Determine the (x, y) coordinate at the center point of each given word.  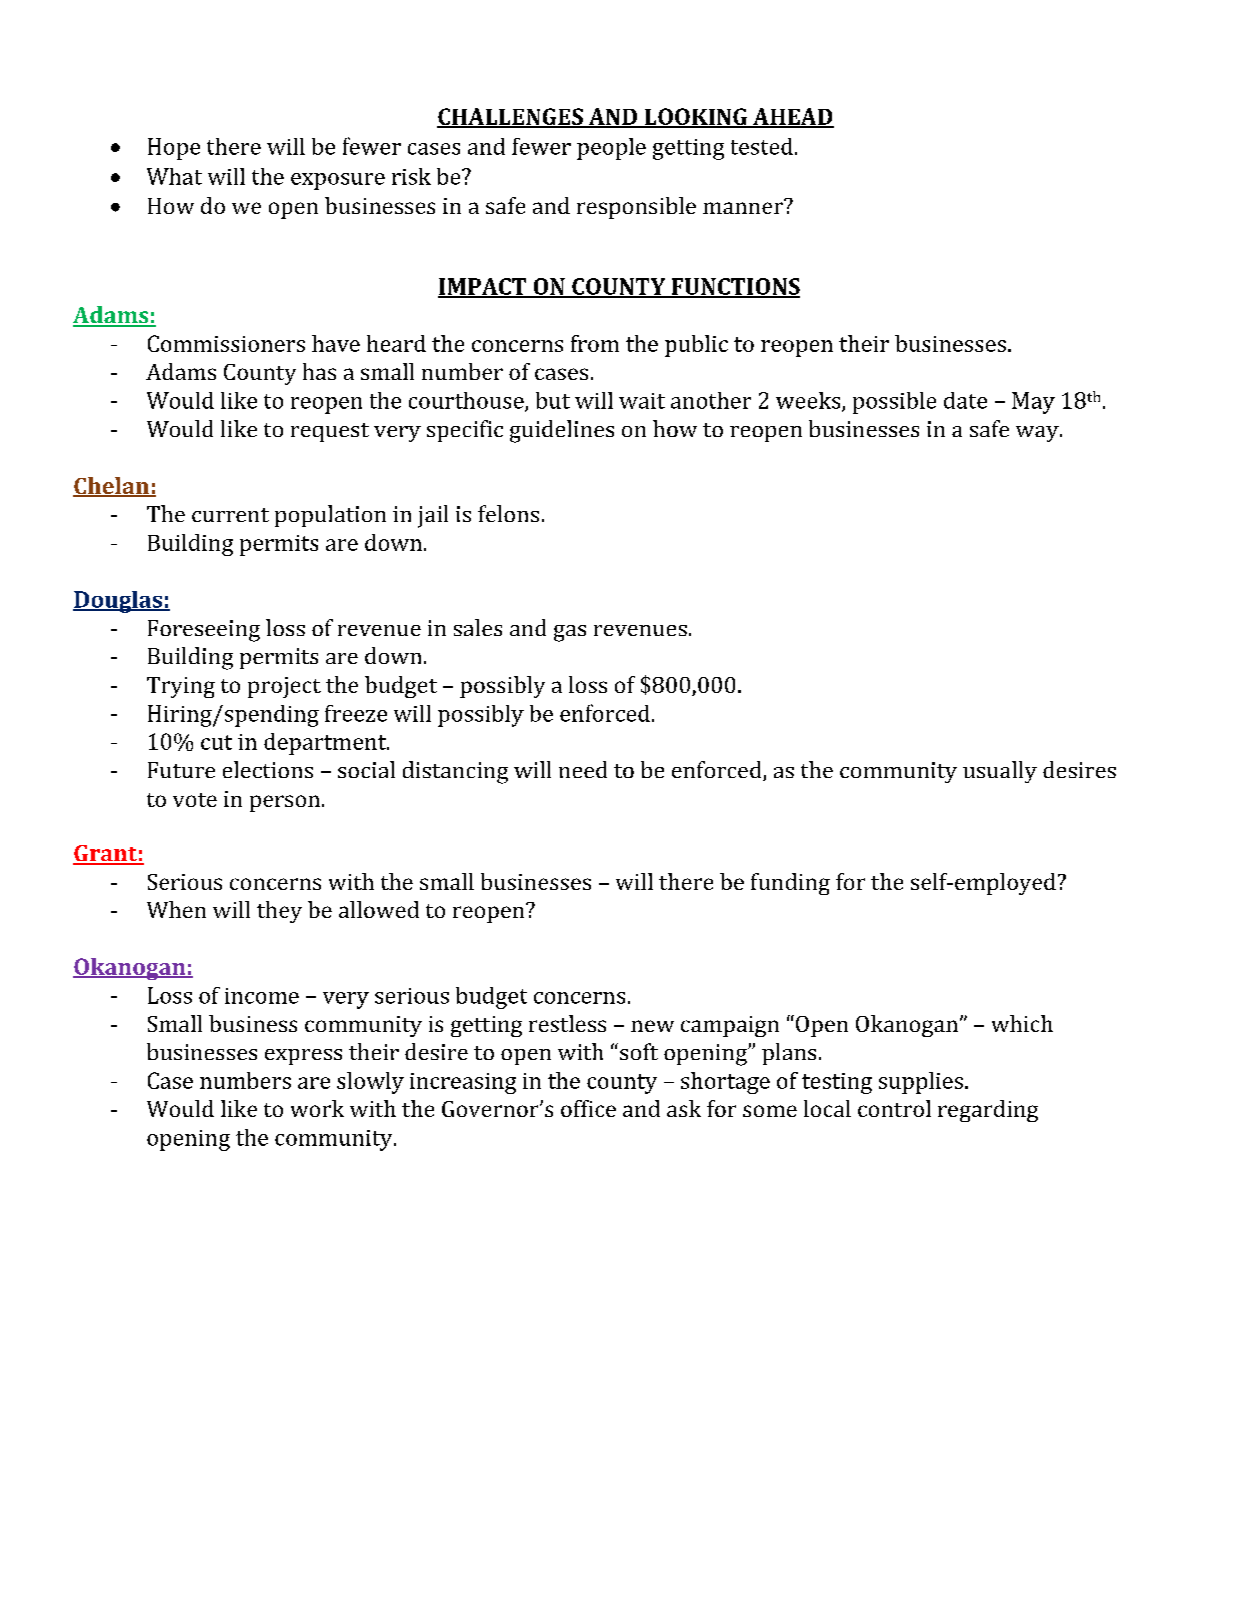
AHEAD (792, 117)
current (230, 515)
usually (1000, 772)
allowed (379, 909)
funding (790, 884)
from (595, 343)
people (611, 149)
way (1038, 434)
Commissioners (226, 343)
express (303, 1057)
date (965, 400)
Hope (174, 149)
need (583, 769)
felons (508, 513)
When (176, 909)
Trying (181, 687)
